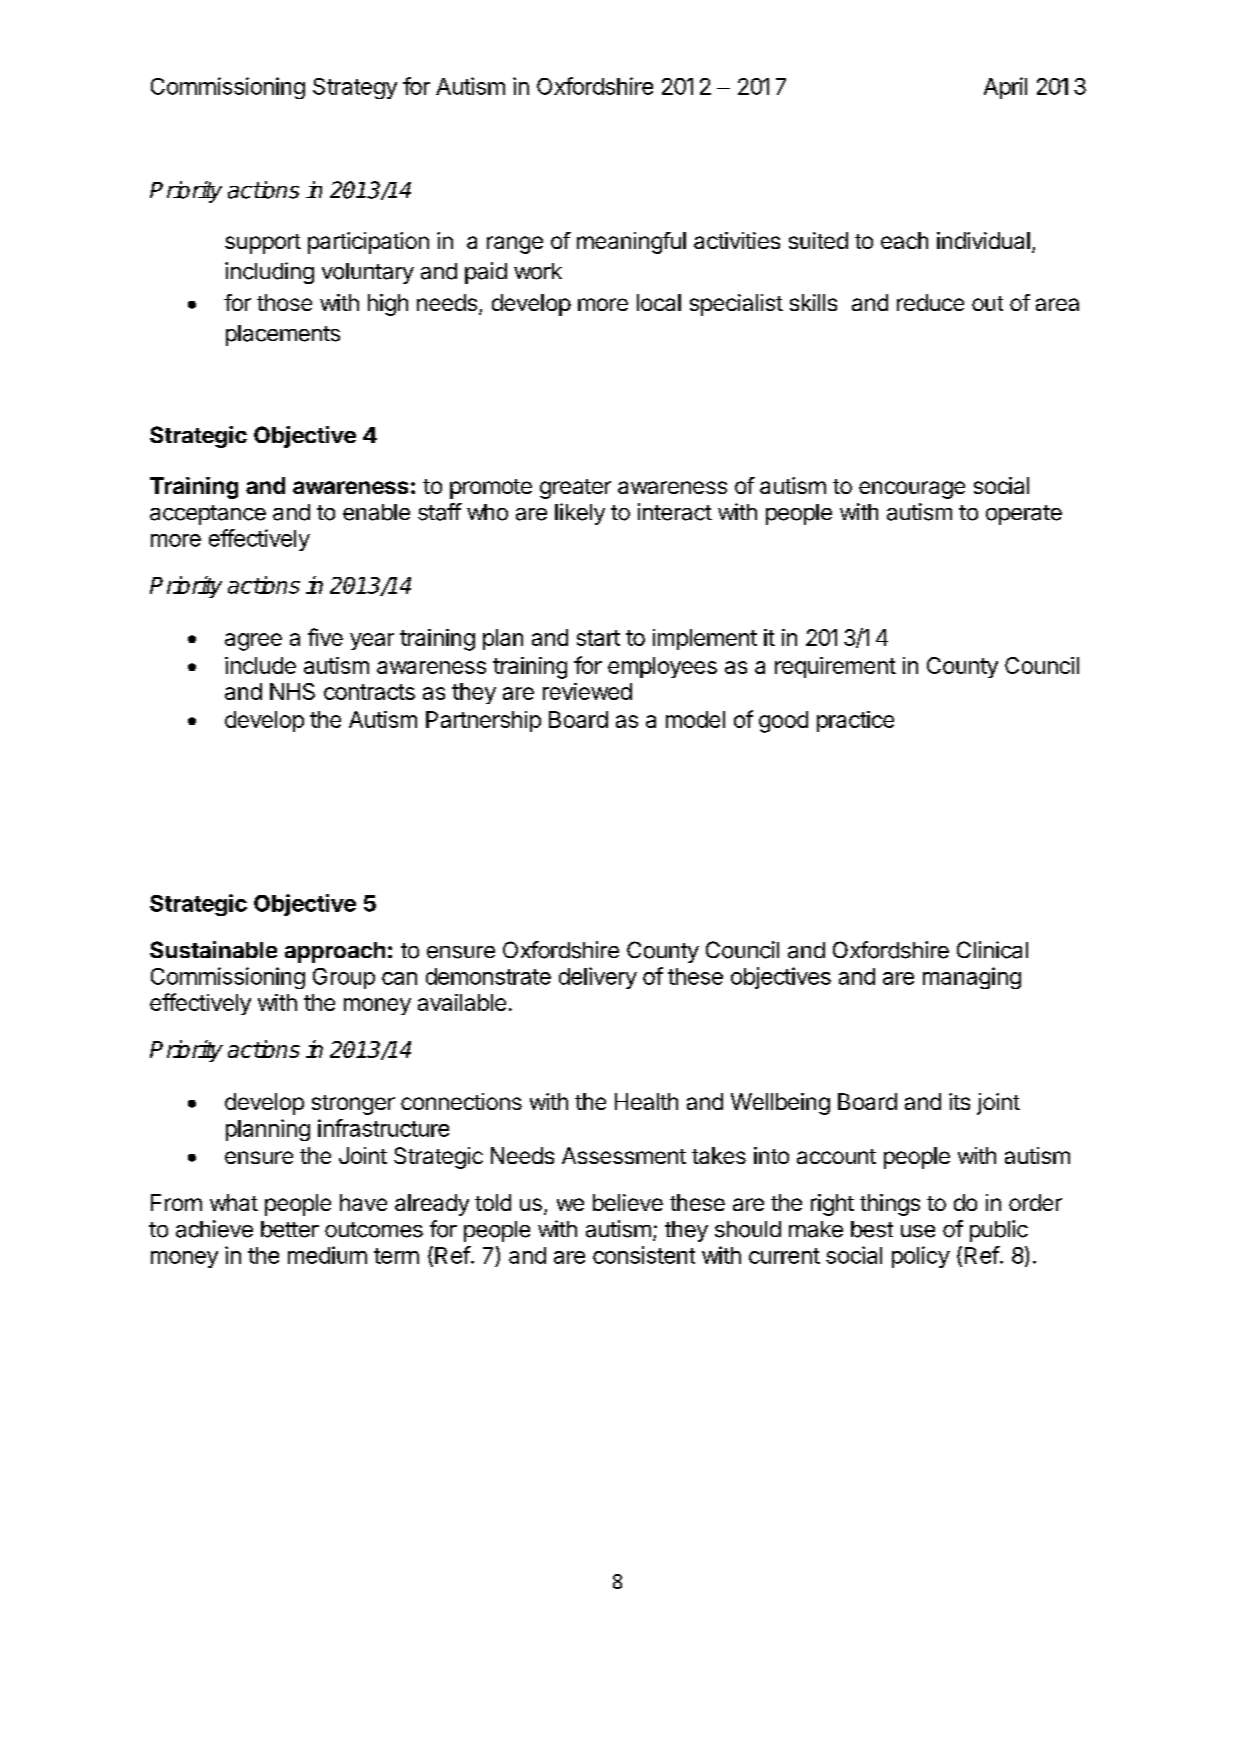 This document has width=1235, height=1746. Describe the element at coordinates (575, 489) in the document. I see `greater` at that location.
